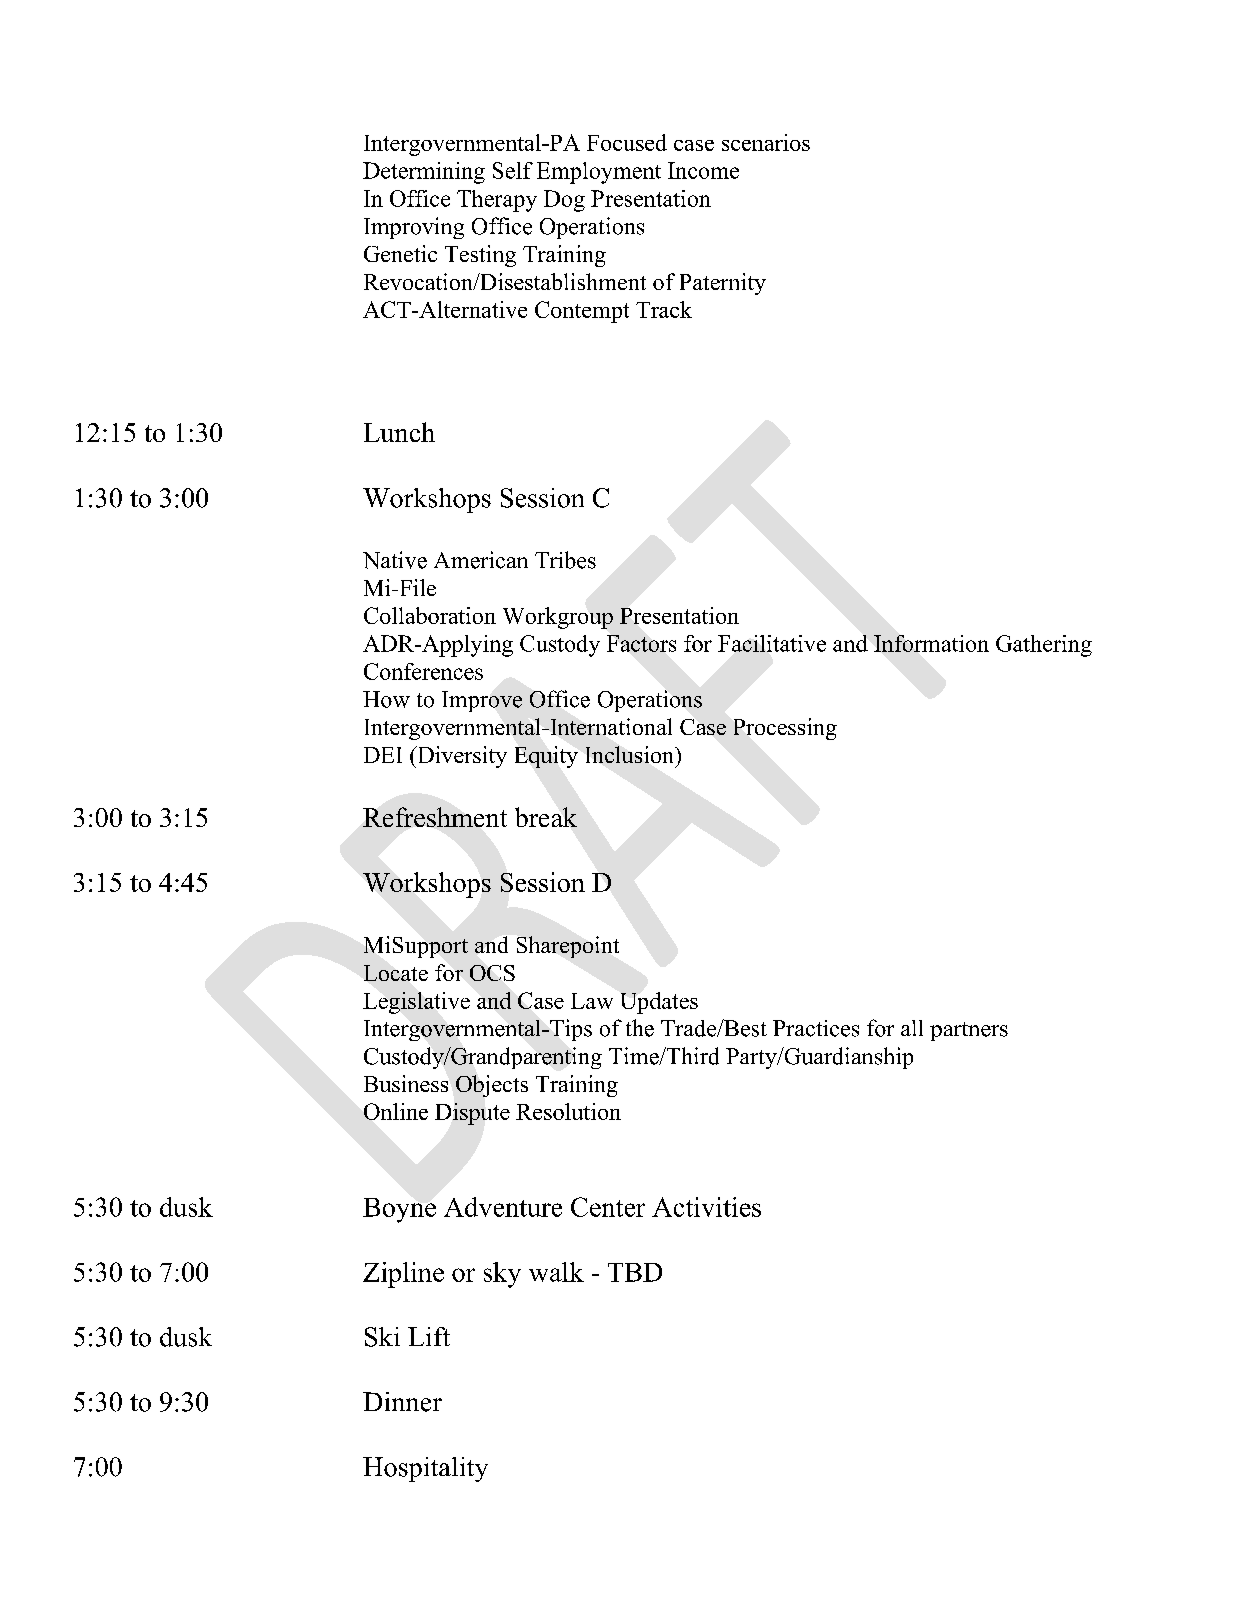 The width and height of the screenshot is (1234, 1597). Describe the element at coordinates (399, 432) in the screenshot. I see `Lunch` at that location.
